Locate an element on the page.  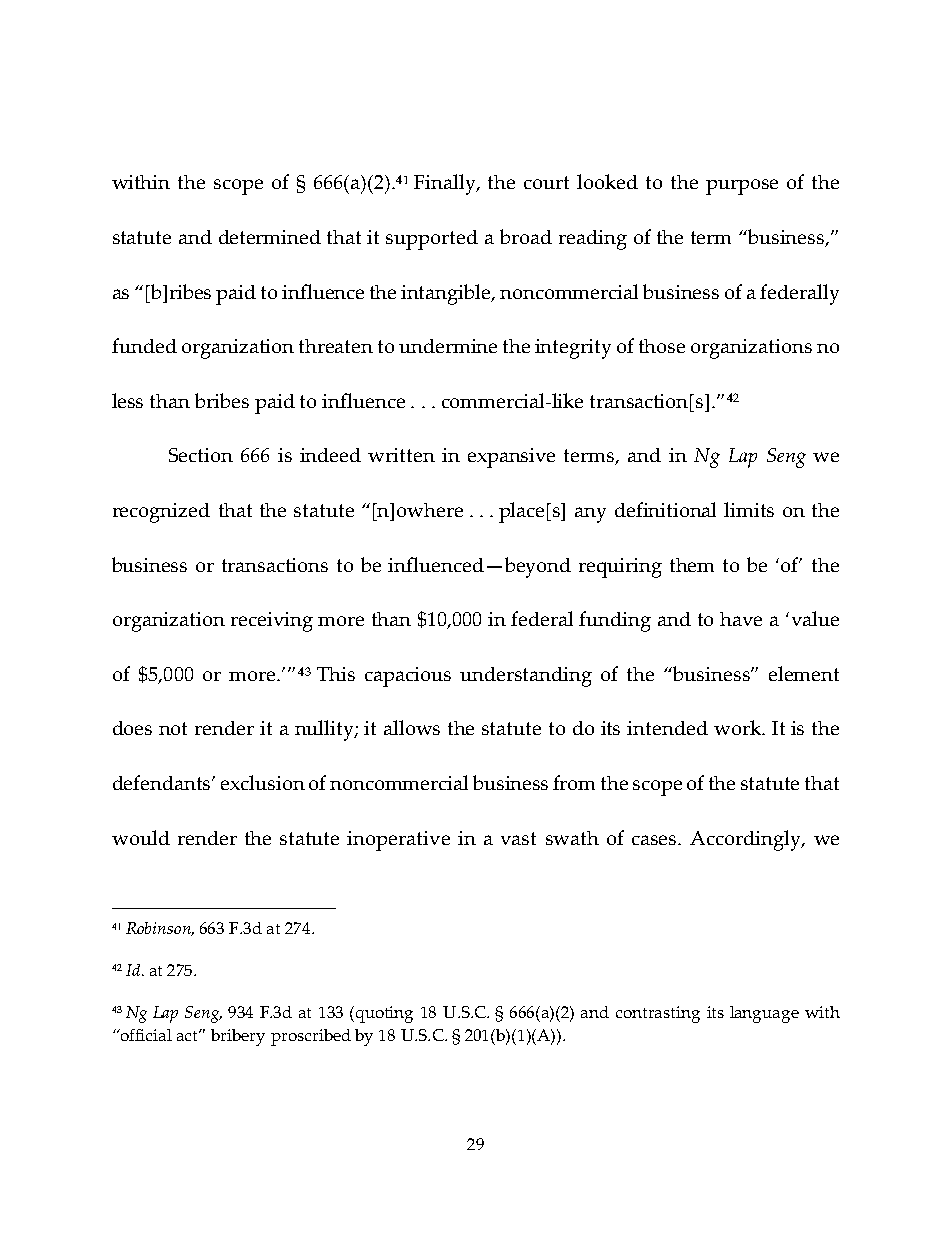
bribery is located at coordinates (238, 1037).
